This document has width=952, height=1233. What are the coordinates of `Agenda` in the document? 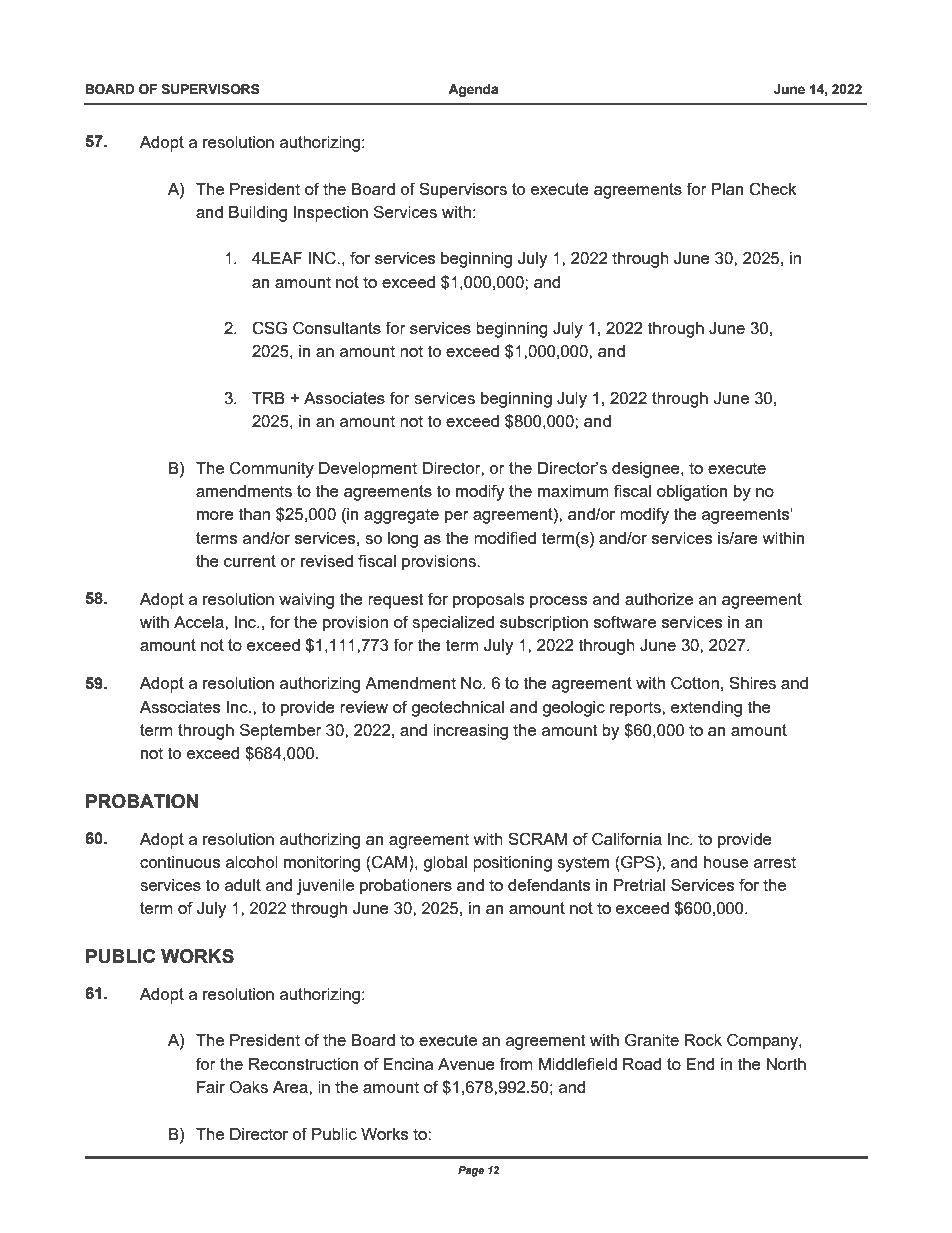 It's located at (473, 90).
